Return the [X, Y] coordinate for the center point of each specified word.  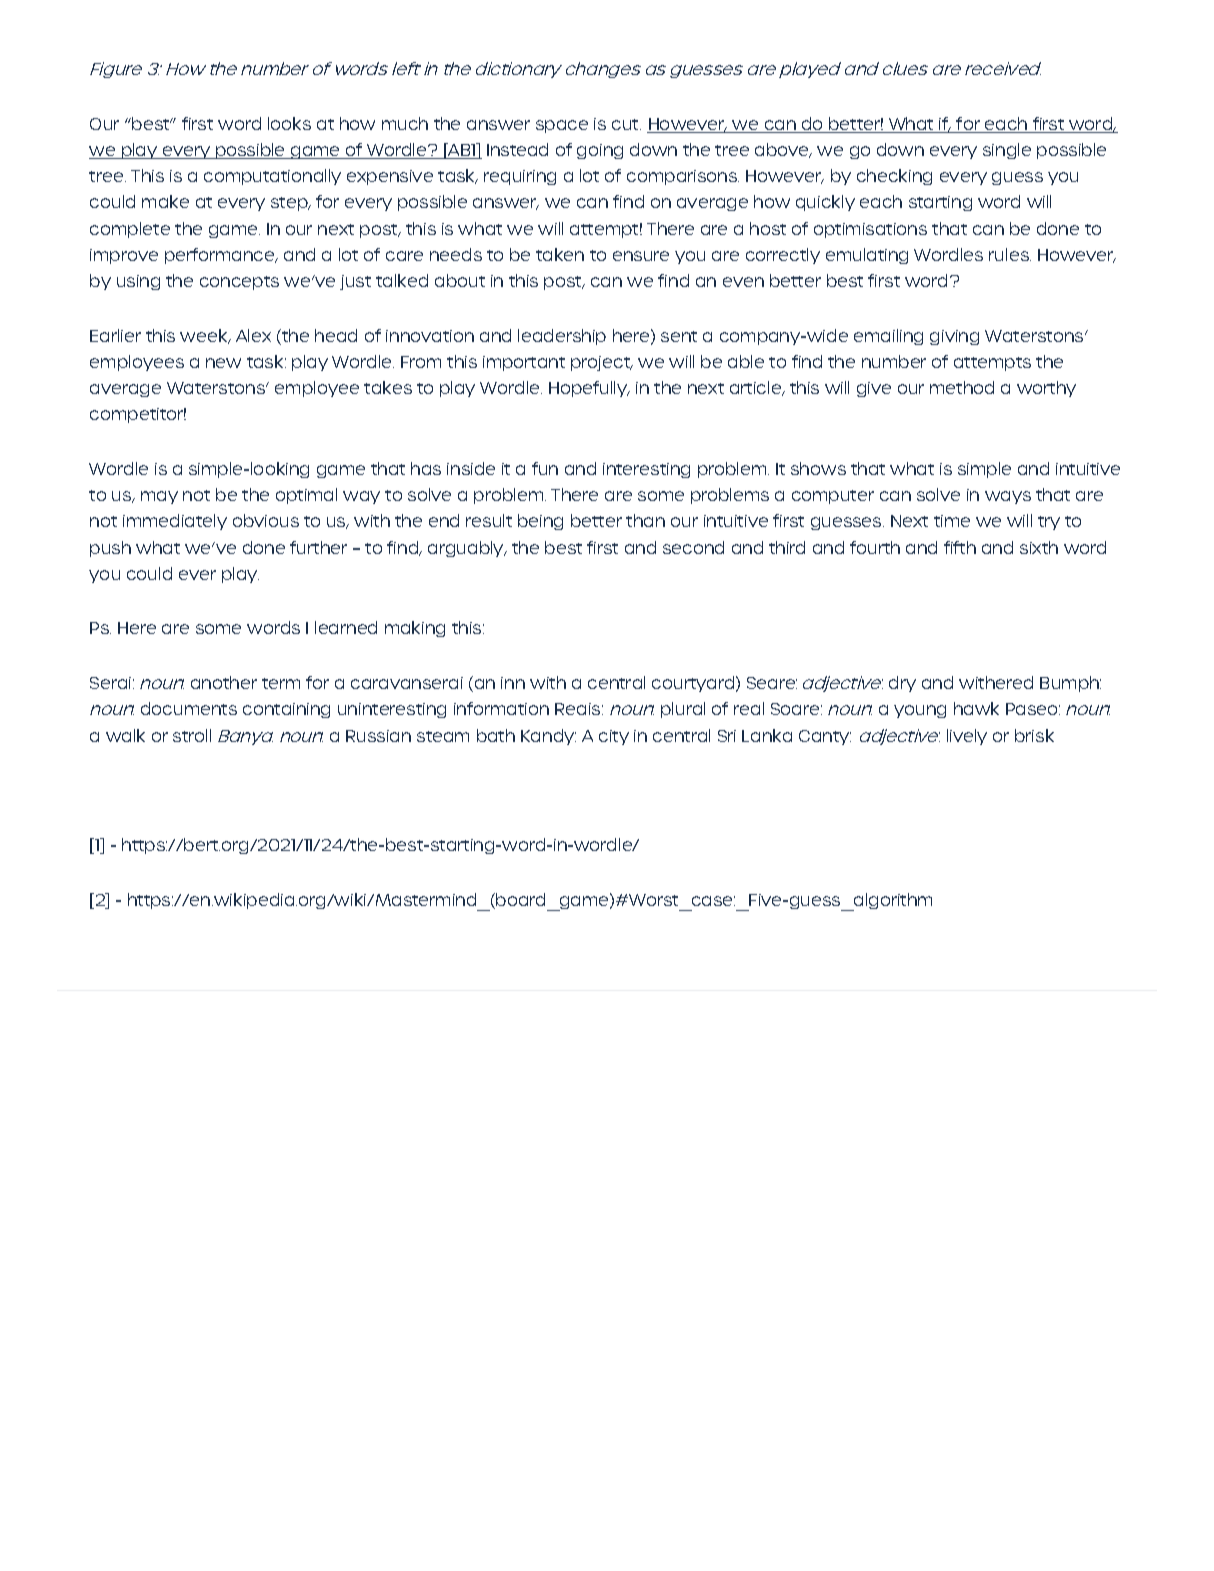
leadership [562, 337]
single [1007, 151]
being [540, 522]
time [952, 521]
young [920, 711]
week [205, 336]
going [600, 151]
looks [289, 123]
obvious [266, 520]
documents [189, 708]
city [614, 737]
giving [954, 337]
